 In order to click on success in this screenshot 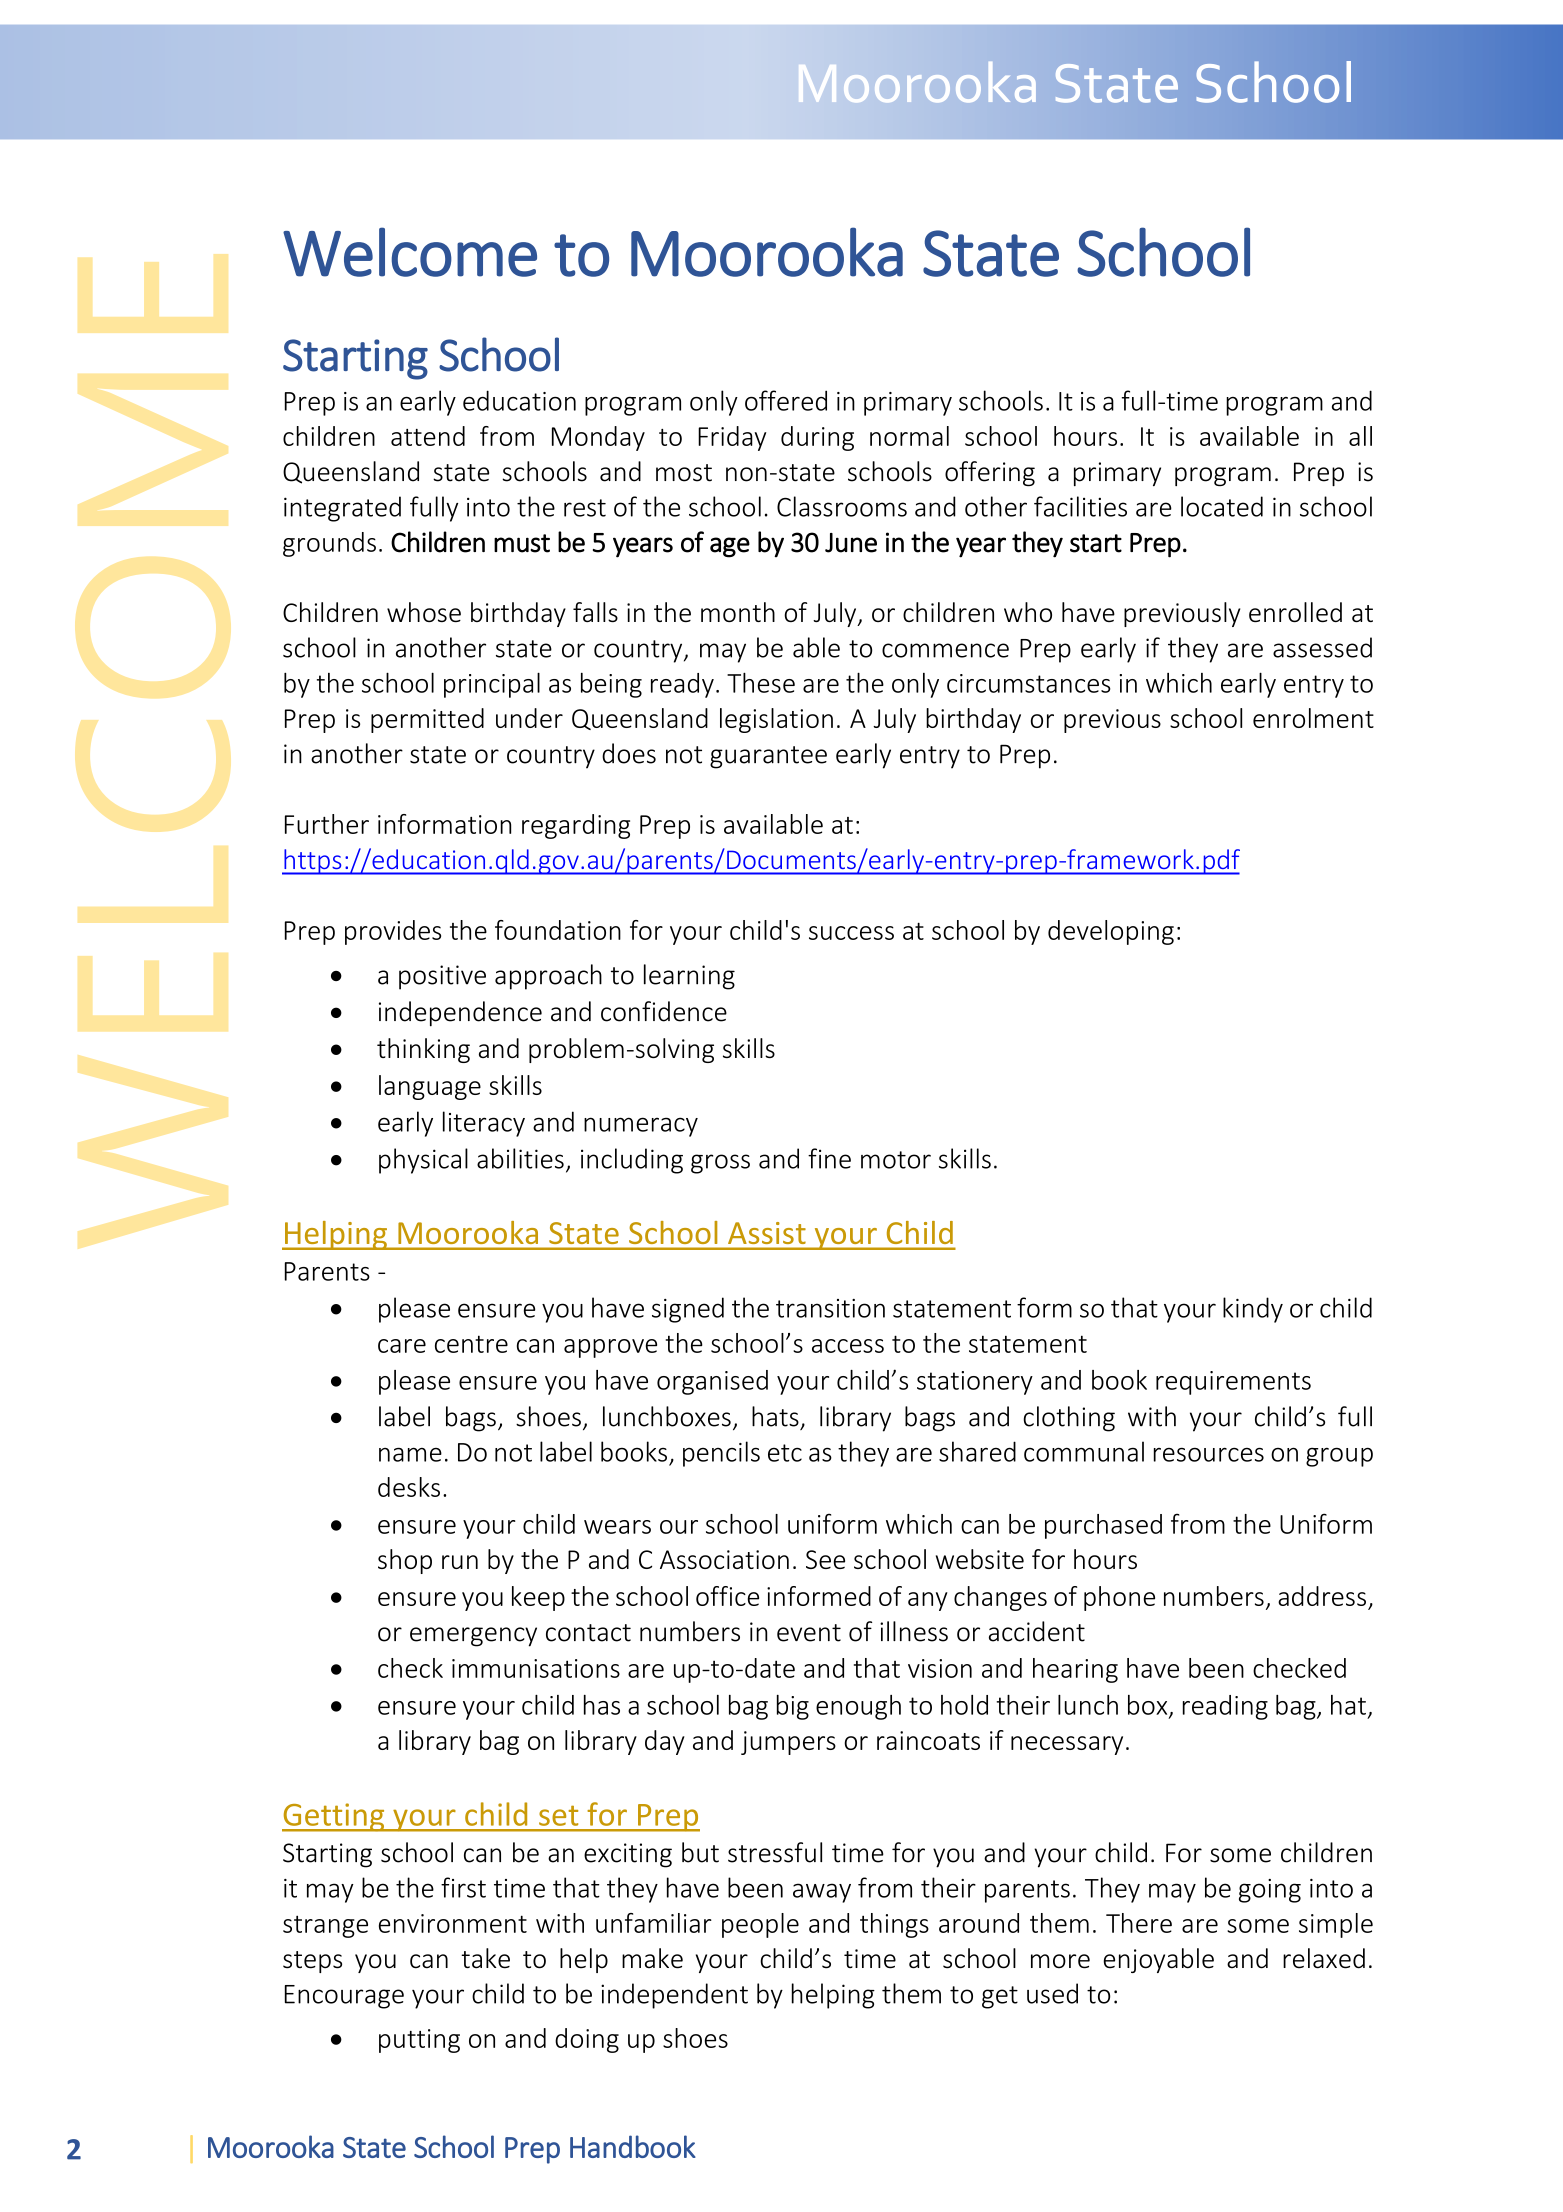, I will do `click(851, 933)`.
